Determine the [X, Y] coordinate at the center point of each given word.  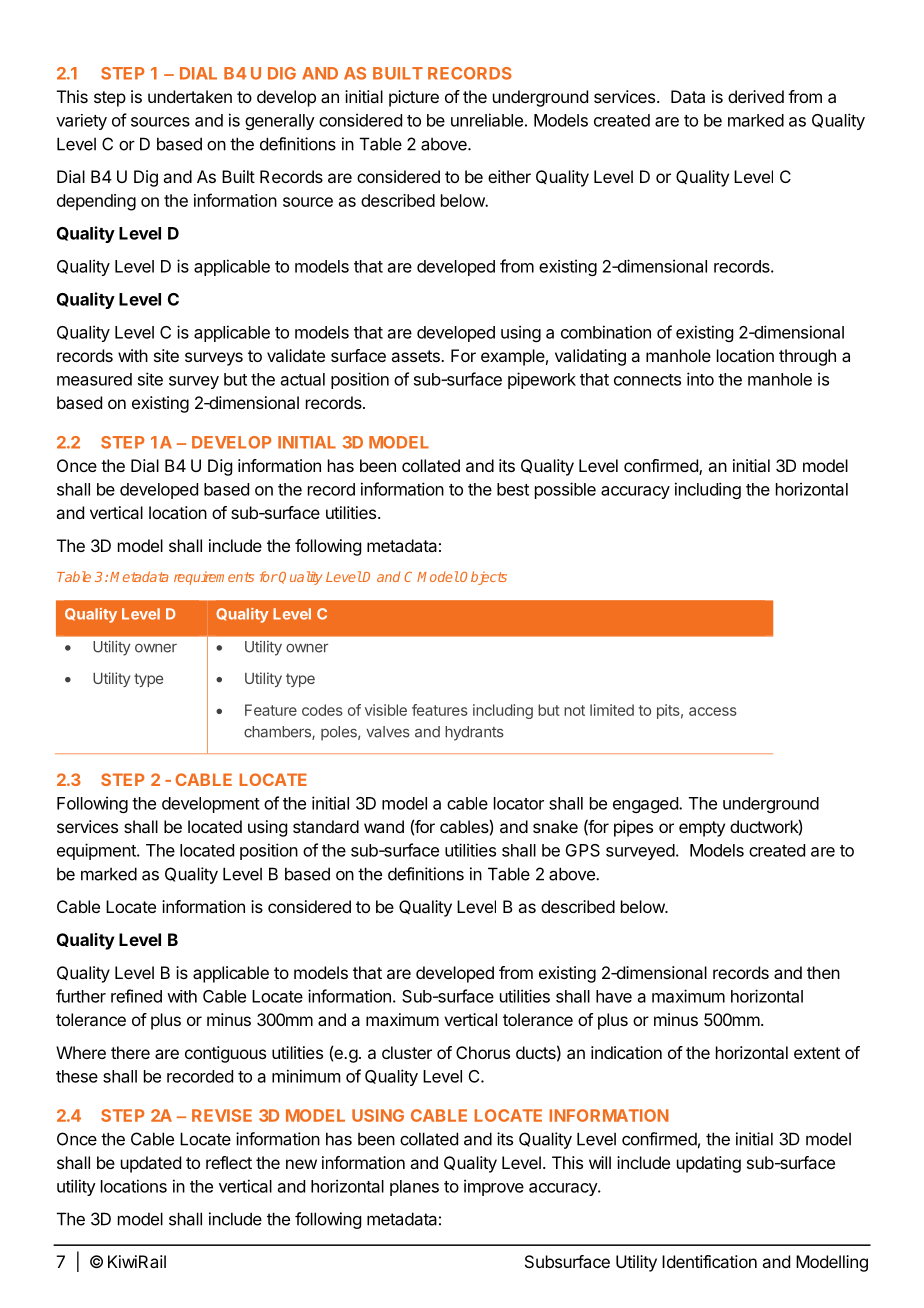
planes [414, 1188]
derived [756, 96]
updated [151, 1164]
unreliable [487, 120]
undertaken [190, 96]
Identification [709, 1261]
